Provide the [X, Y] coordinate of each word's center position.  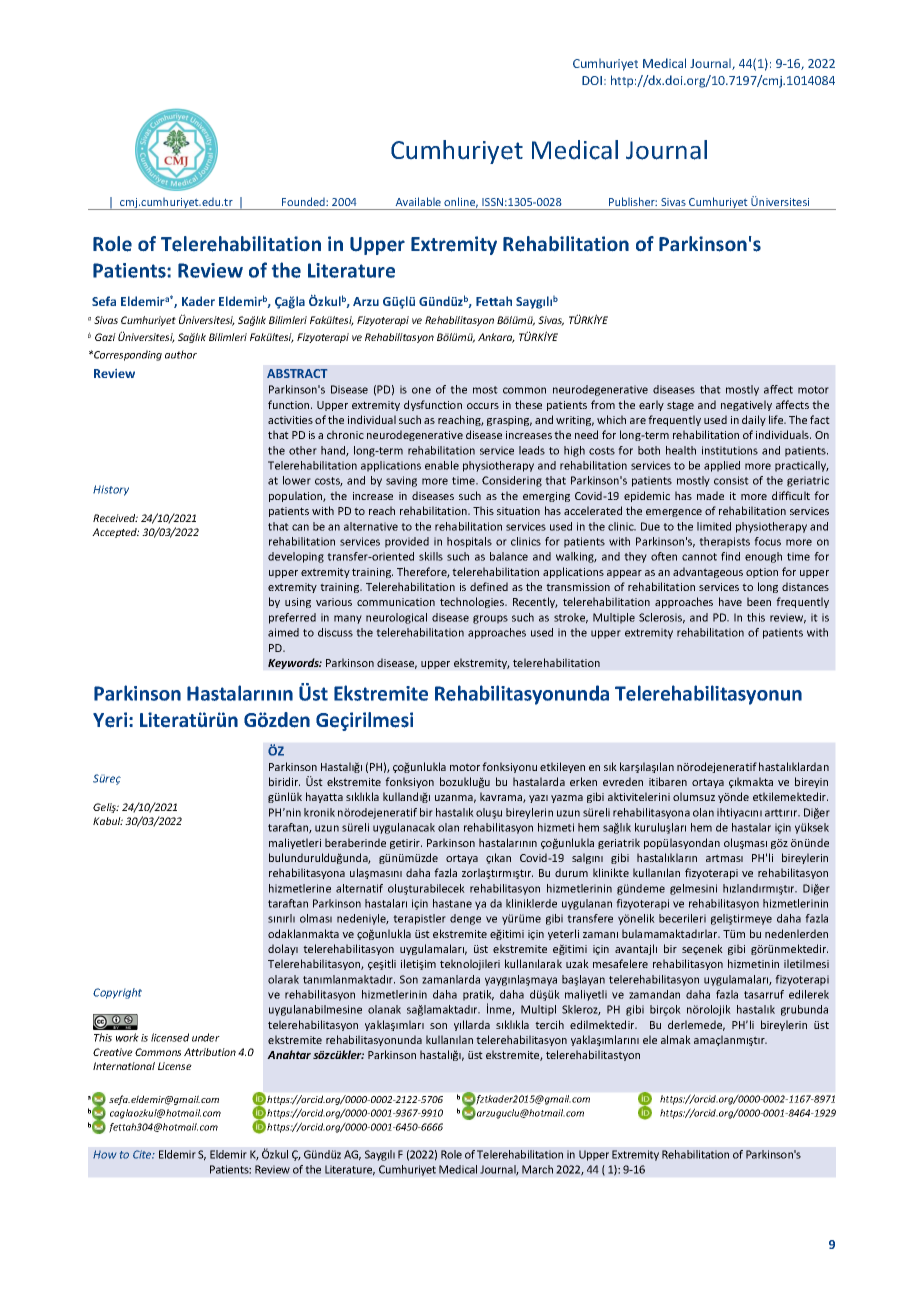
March [537, 1169]
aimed [283, 632]
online [461, 202]
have [730, 601]
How [104, 1154]
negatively [746, 405]
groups [490, 619]
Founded [304, 201]
